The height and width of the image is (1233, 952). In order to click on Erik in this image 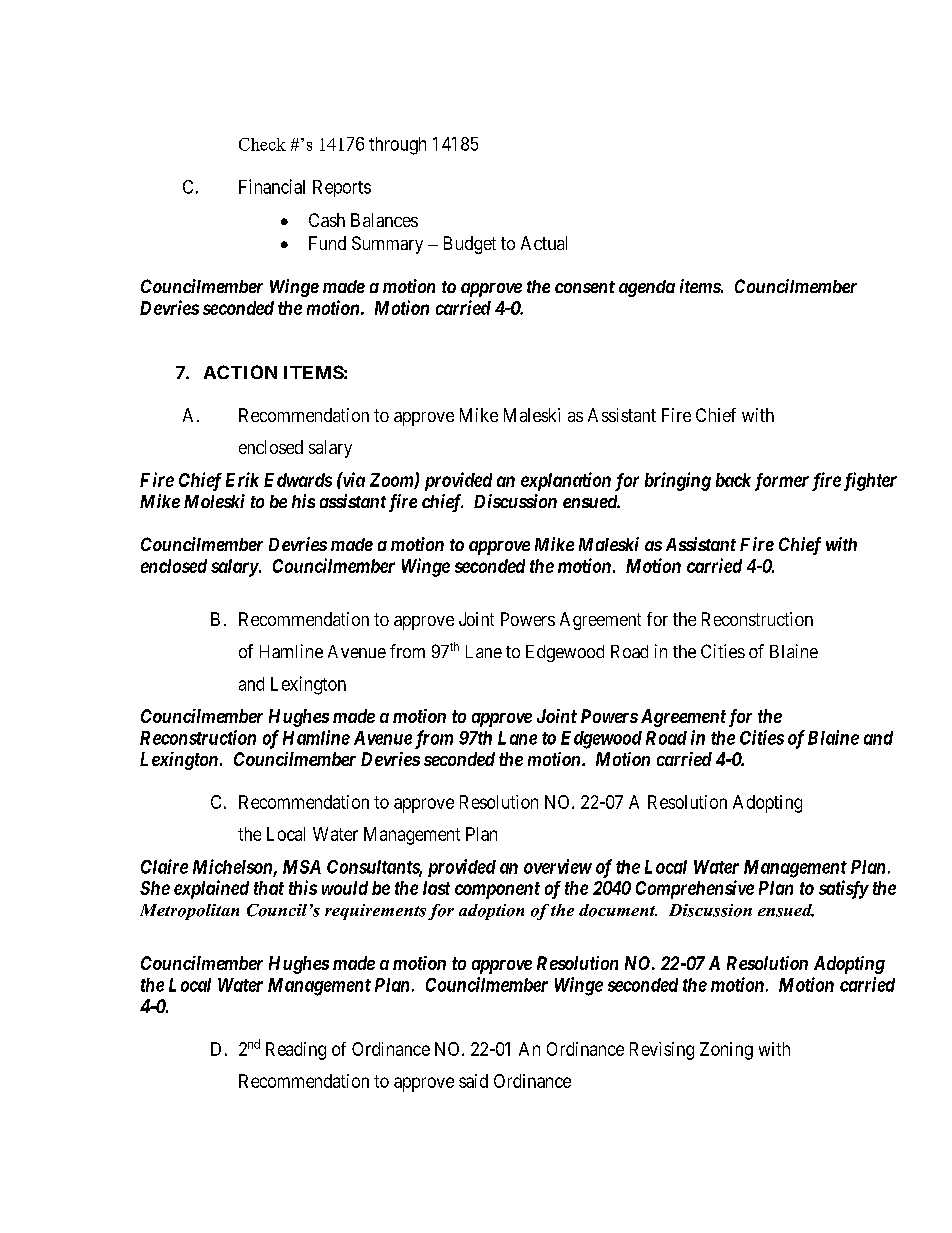, I will do `click(242, 479)`.
